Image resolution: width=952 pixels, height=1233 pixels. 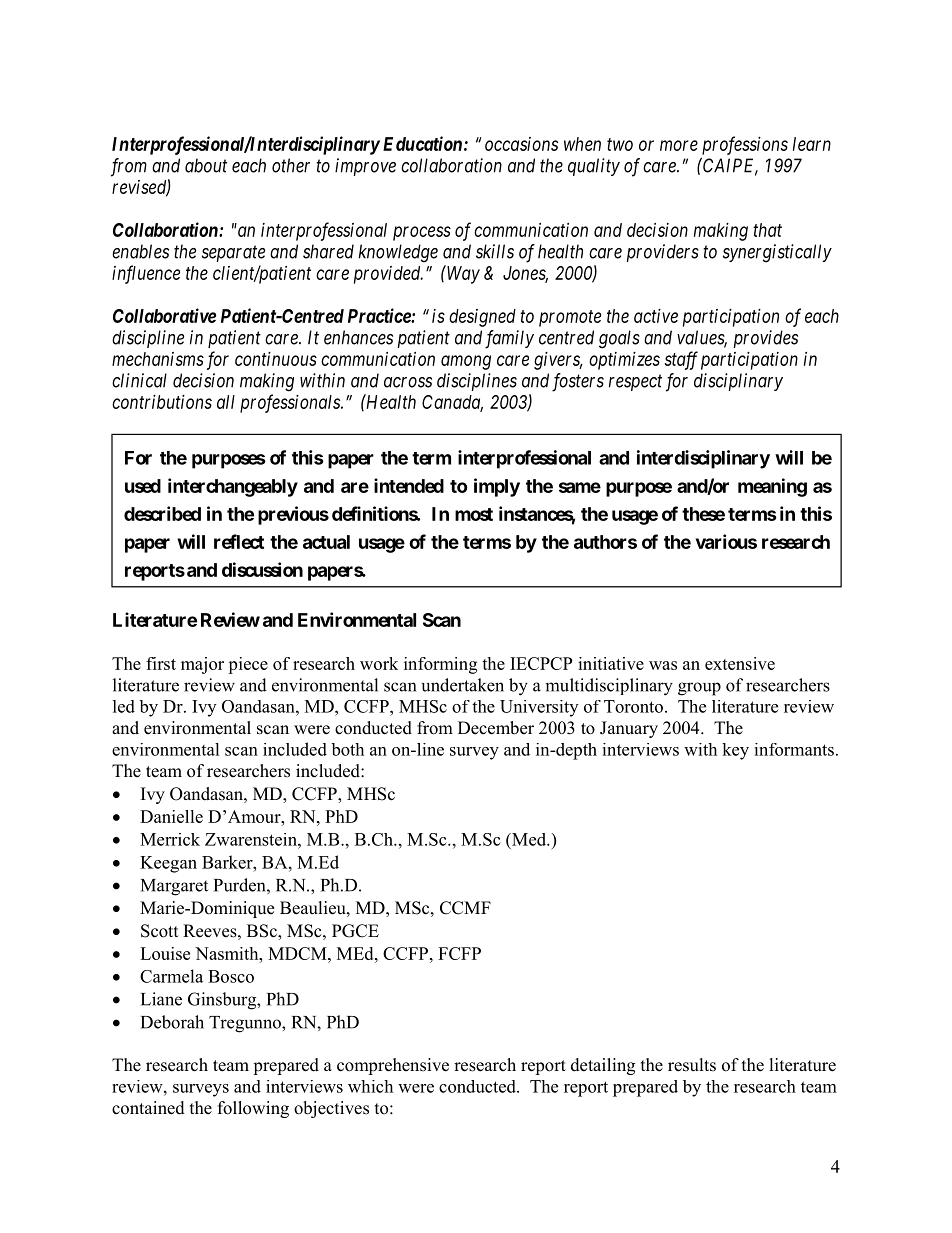 What do you see at coordinates (496, 728) in the page?
I see `December` at bounding box center [496, 728].
